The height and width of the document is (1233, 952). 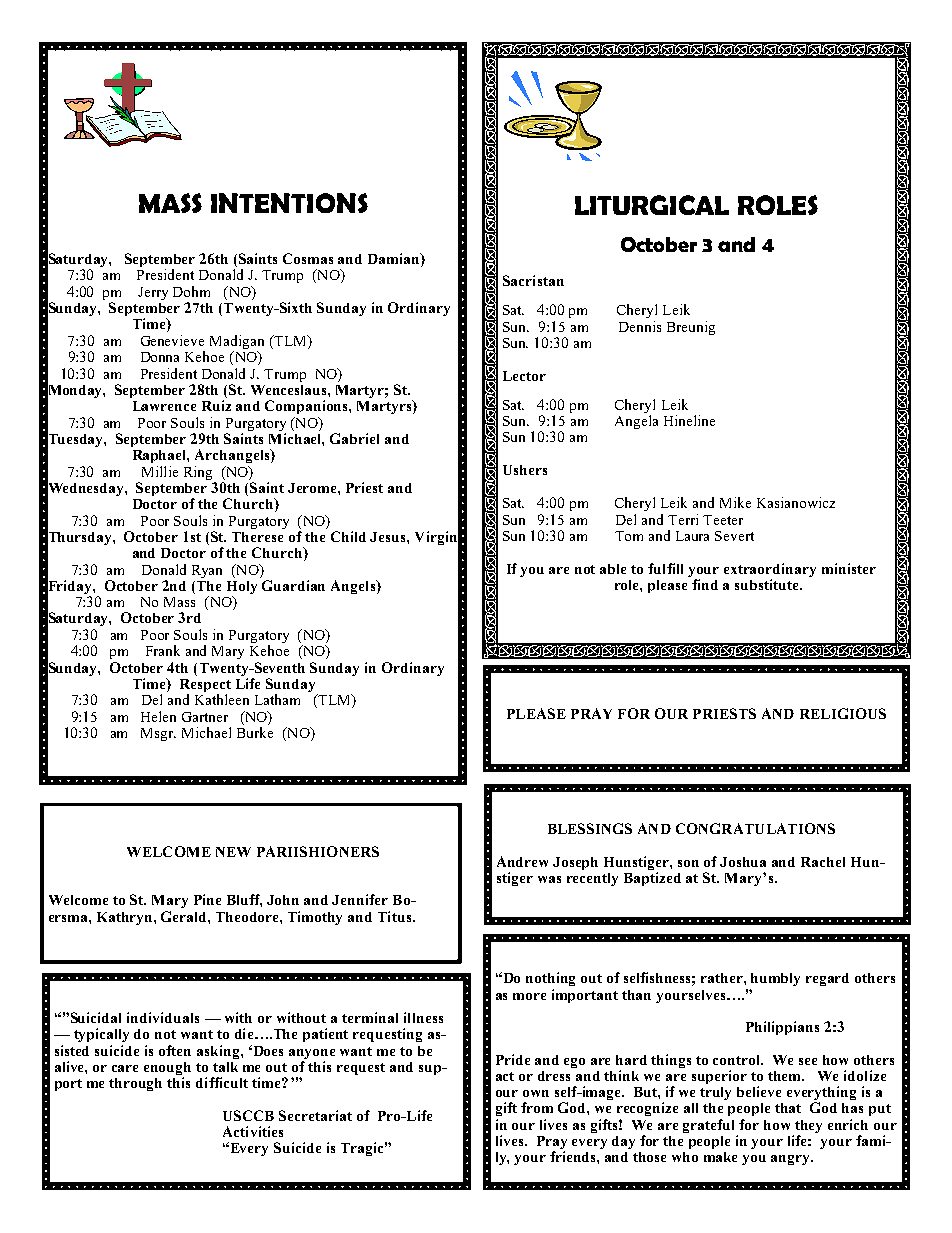 What do you see at coordinates (289, 203) in the document?
I see `INTENTIONS` at bounding box center [289, 203].
